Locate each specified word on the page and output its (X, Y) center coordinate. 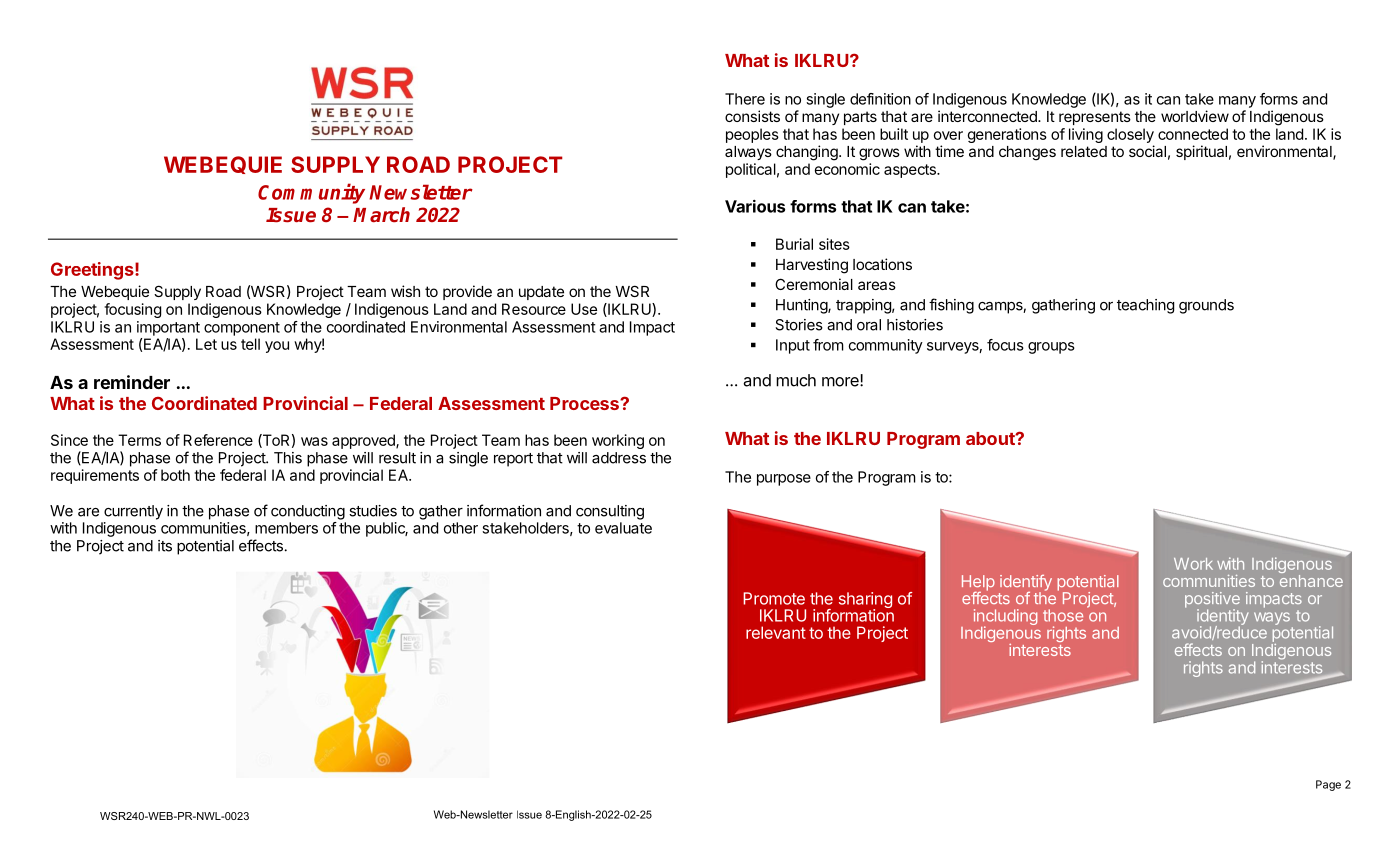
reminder (132, 382)
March (381, 214)
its (165, 546)
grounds (1206, 306)
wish (405, 291)
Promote (774, 598)
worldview (1195, 116)
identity (1223, 618)
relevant (776, 632)
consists (752, 116)
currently (133, 512)
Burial (794, 244)
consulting (610, 512)
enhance (1311, 579)
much (796, 380)
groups (1051, 348)
